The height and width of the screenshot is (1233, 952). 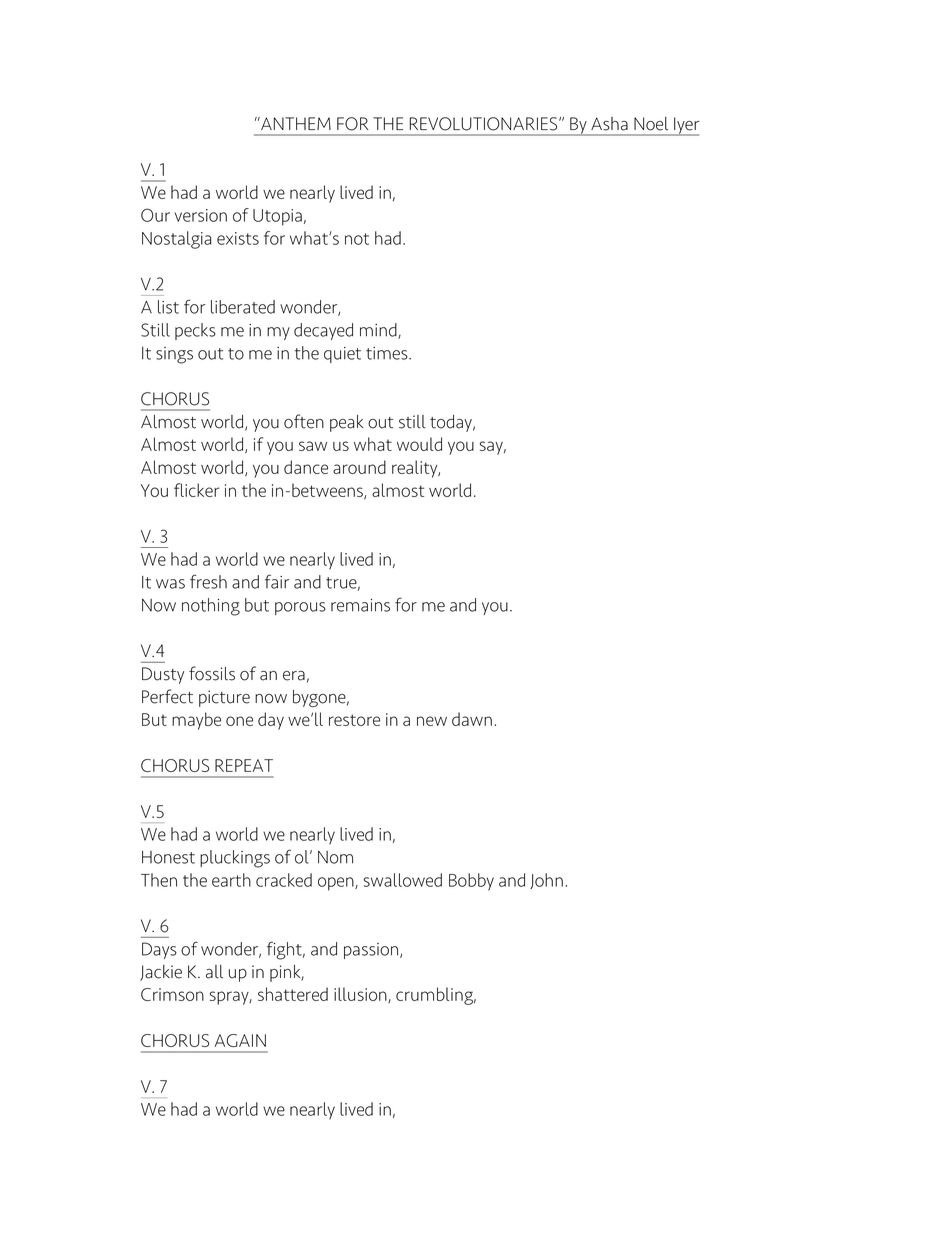 What do you see at coordinates (201, 215) in the screenshot?
I see `version` at bounding box center [201, 215].
